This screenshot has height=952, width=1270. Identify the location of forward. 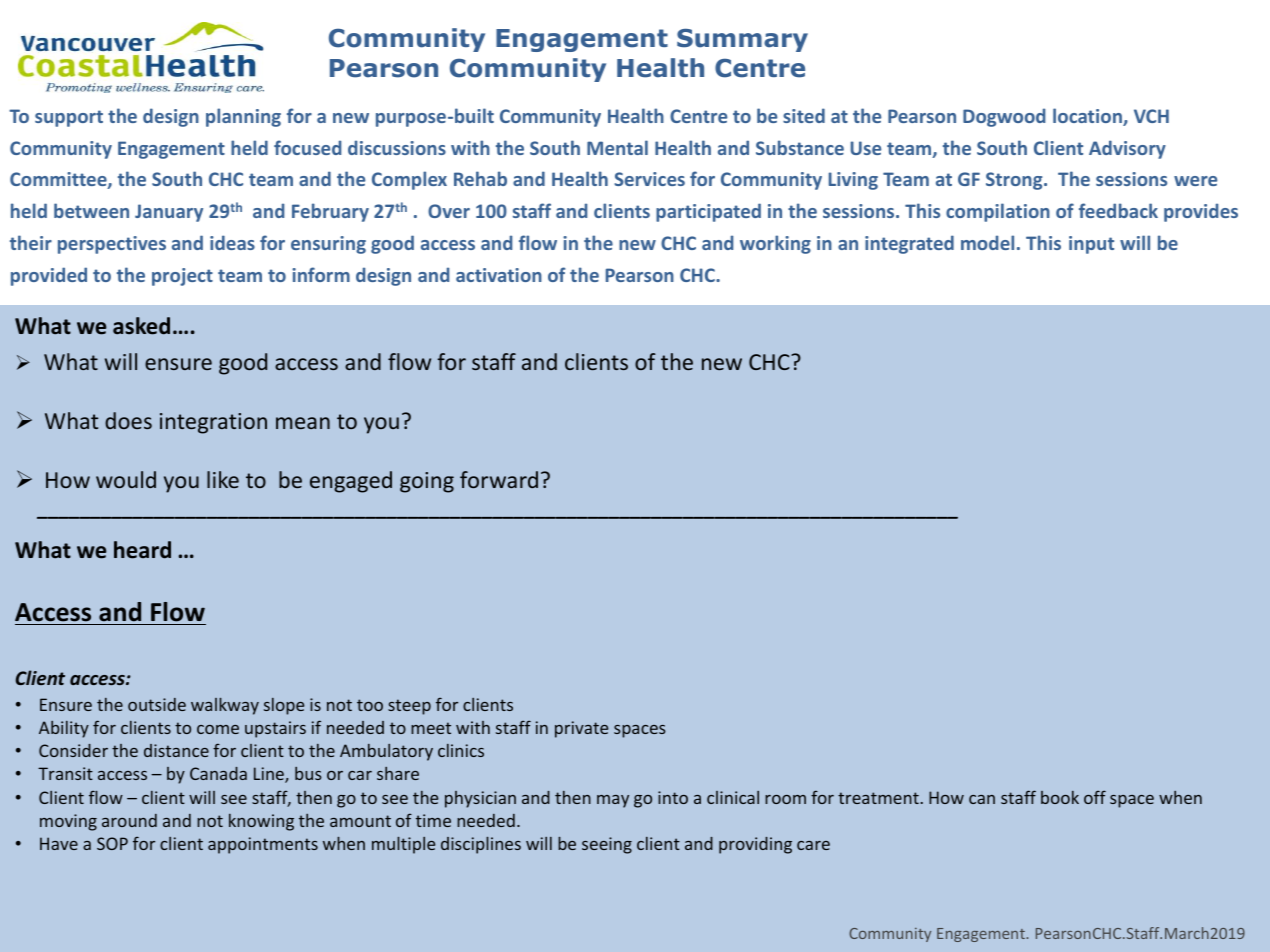
(499, 479).
